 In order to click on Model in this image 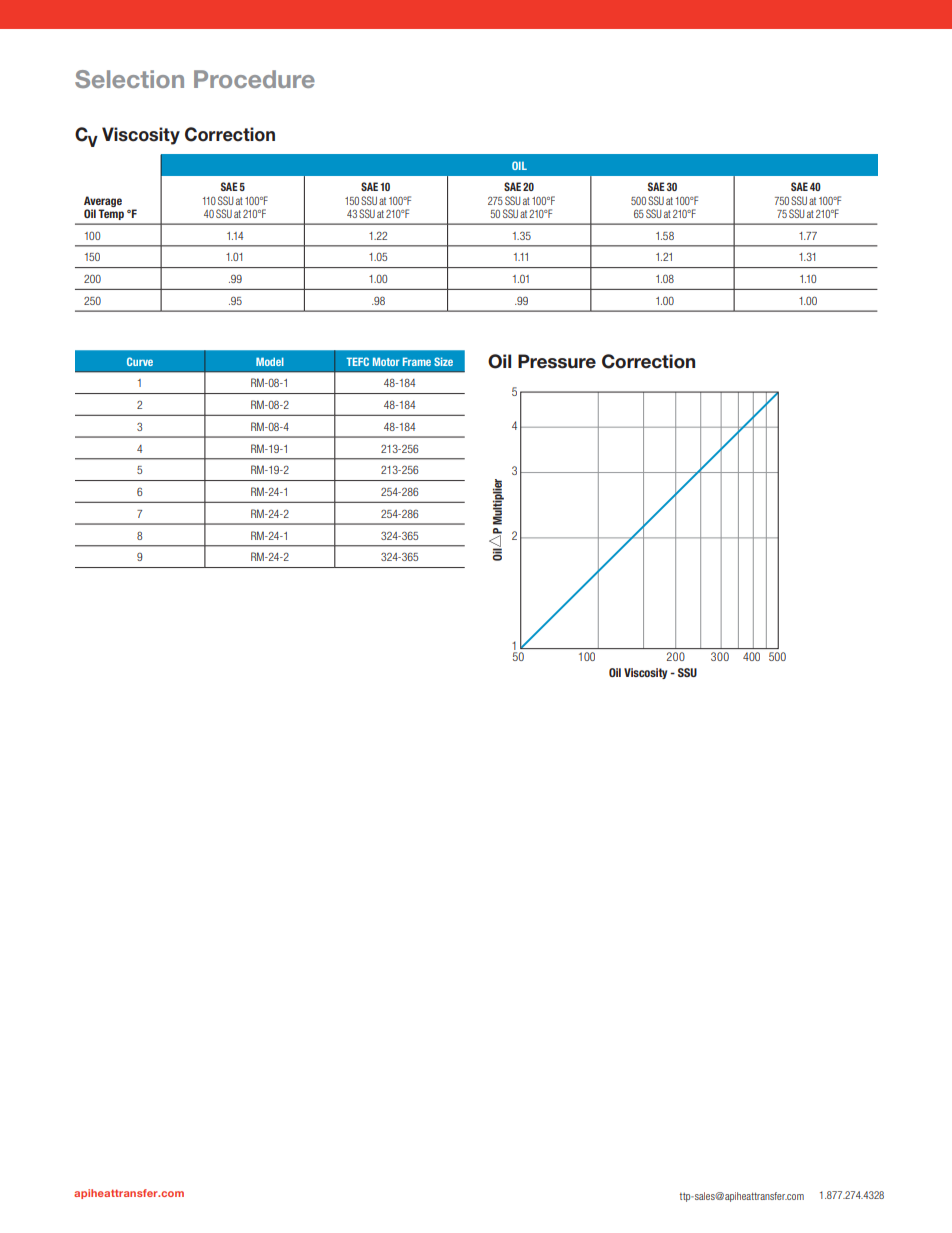, I will do `click(270, 361)`.
